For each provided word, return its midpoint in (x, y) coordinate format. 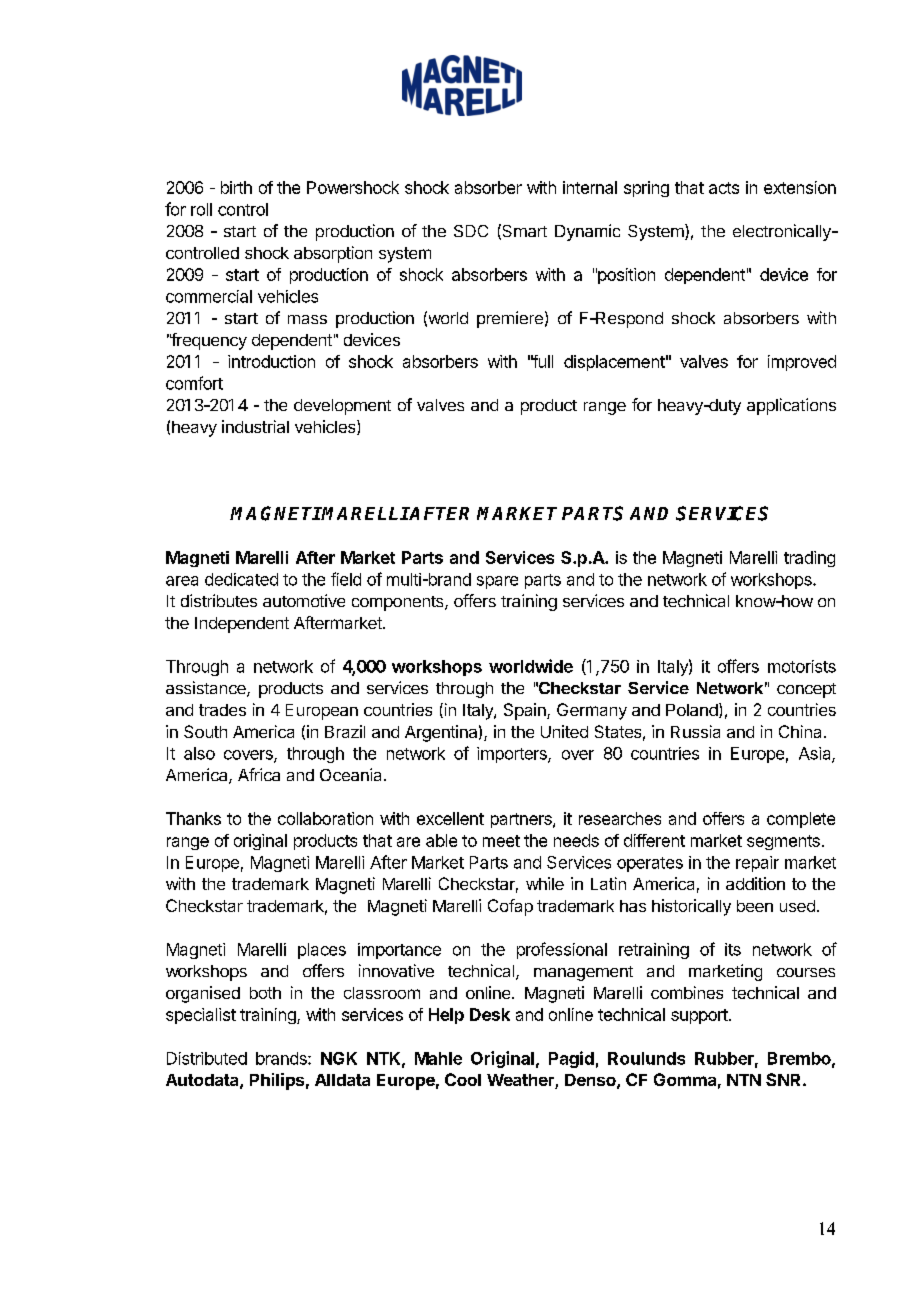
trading (809, 559)
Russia (695, 731)
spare (497, 582)
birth (236, 187)
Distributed (207, 1058)
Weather (521, 1081)
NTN (744, 1080)
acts (724, 188)
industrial (255, 426)
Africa (259, 774)
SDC (471, 231)
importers (513, 755)
